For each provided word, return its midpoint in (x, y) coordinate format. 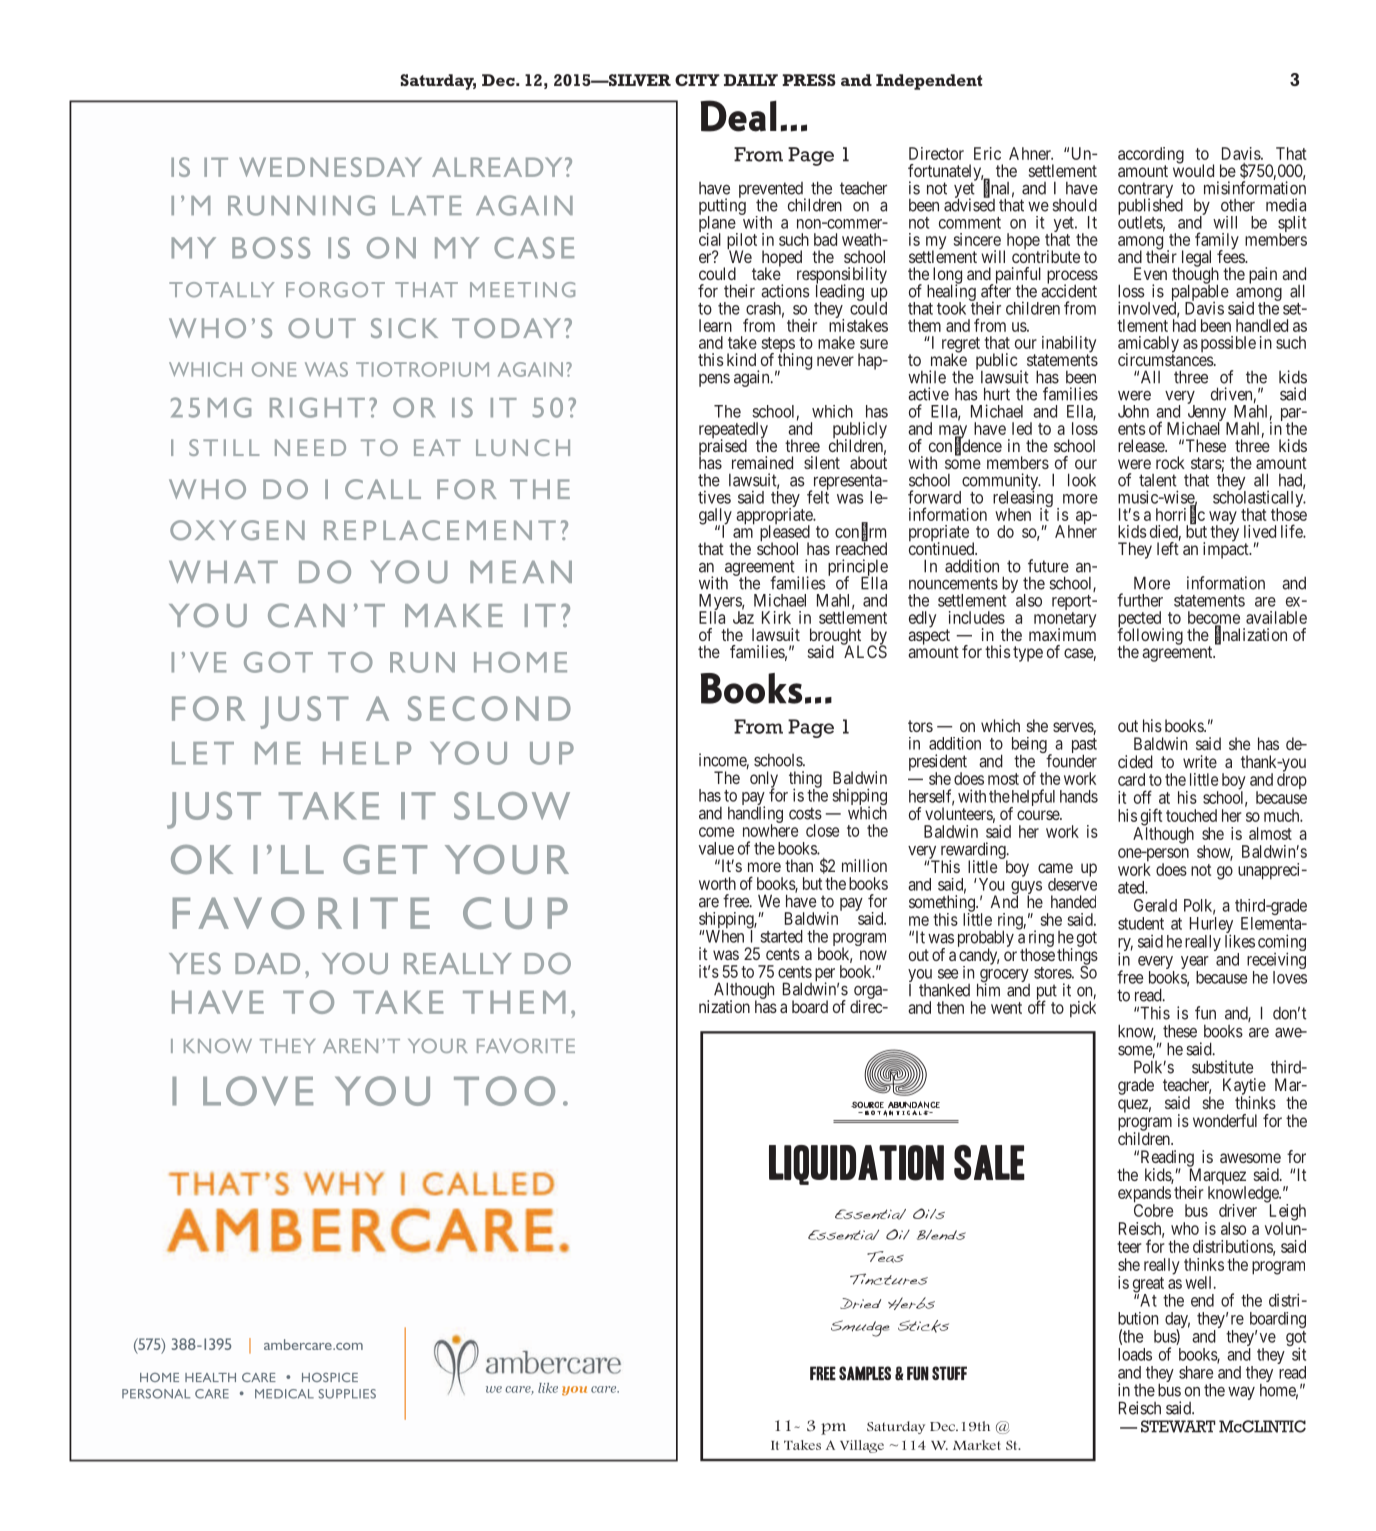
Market (977, 1445)
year (1195, 964)
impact (1227, 550)
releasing (1023, 499)
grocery (1005, 977)
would (1193, 170)
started (781, 936)
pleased (785, 534)
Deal (739, 116)
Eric (987, 153)
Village (862, 1446)
